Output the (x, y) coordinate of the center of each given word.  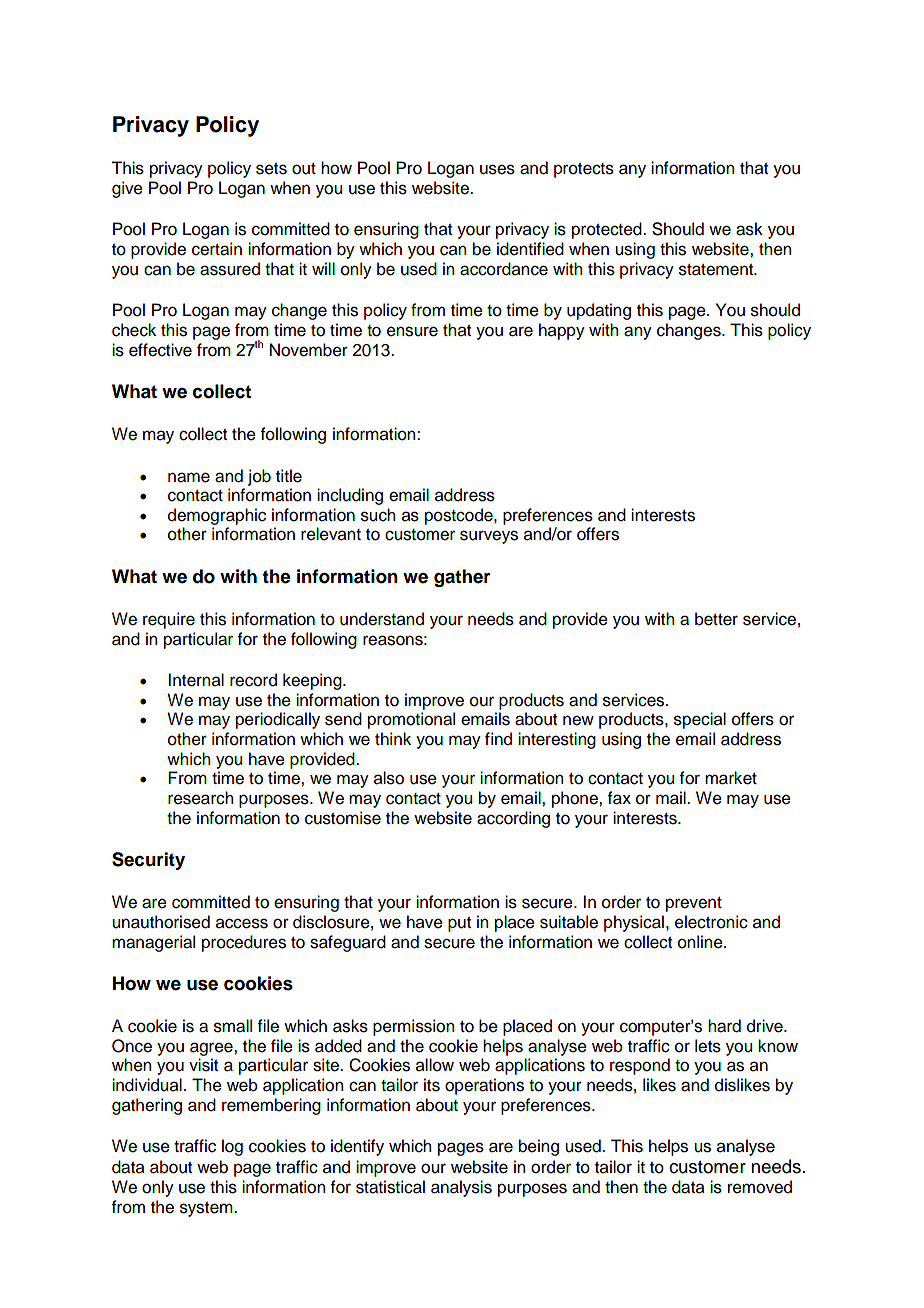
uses (497, 169)
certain (217, 249)
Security (148, 861)
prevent (694, 904)
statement (717, 270)
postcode (460, 516)
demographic (217, 516)
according (513, 819)
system (207, 1209)
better (716, 619)
